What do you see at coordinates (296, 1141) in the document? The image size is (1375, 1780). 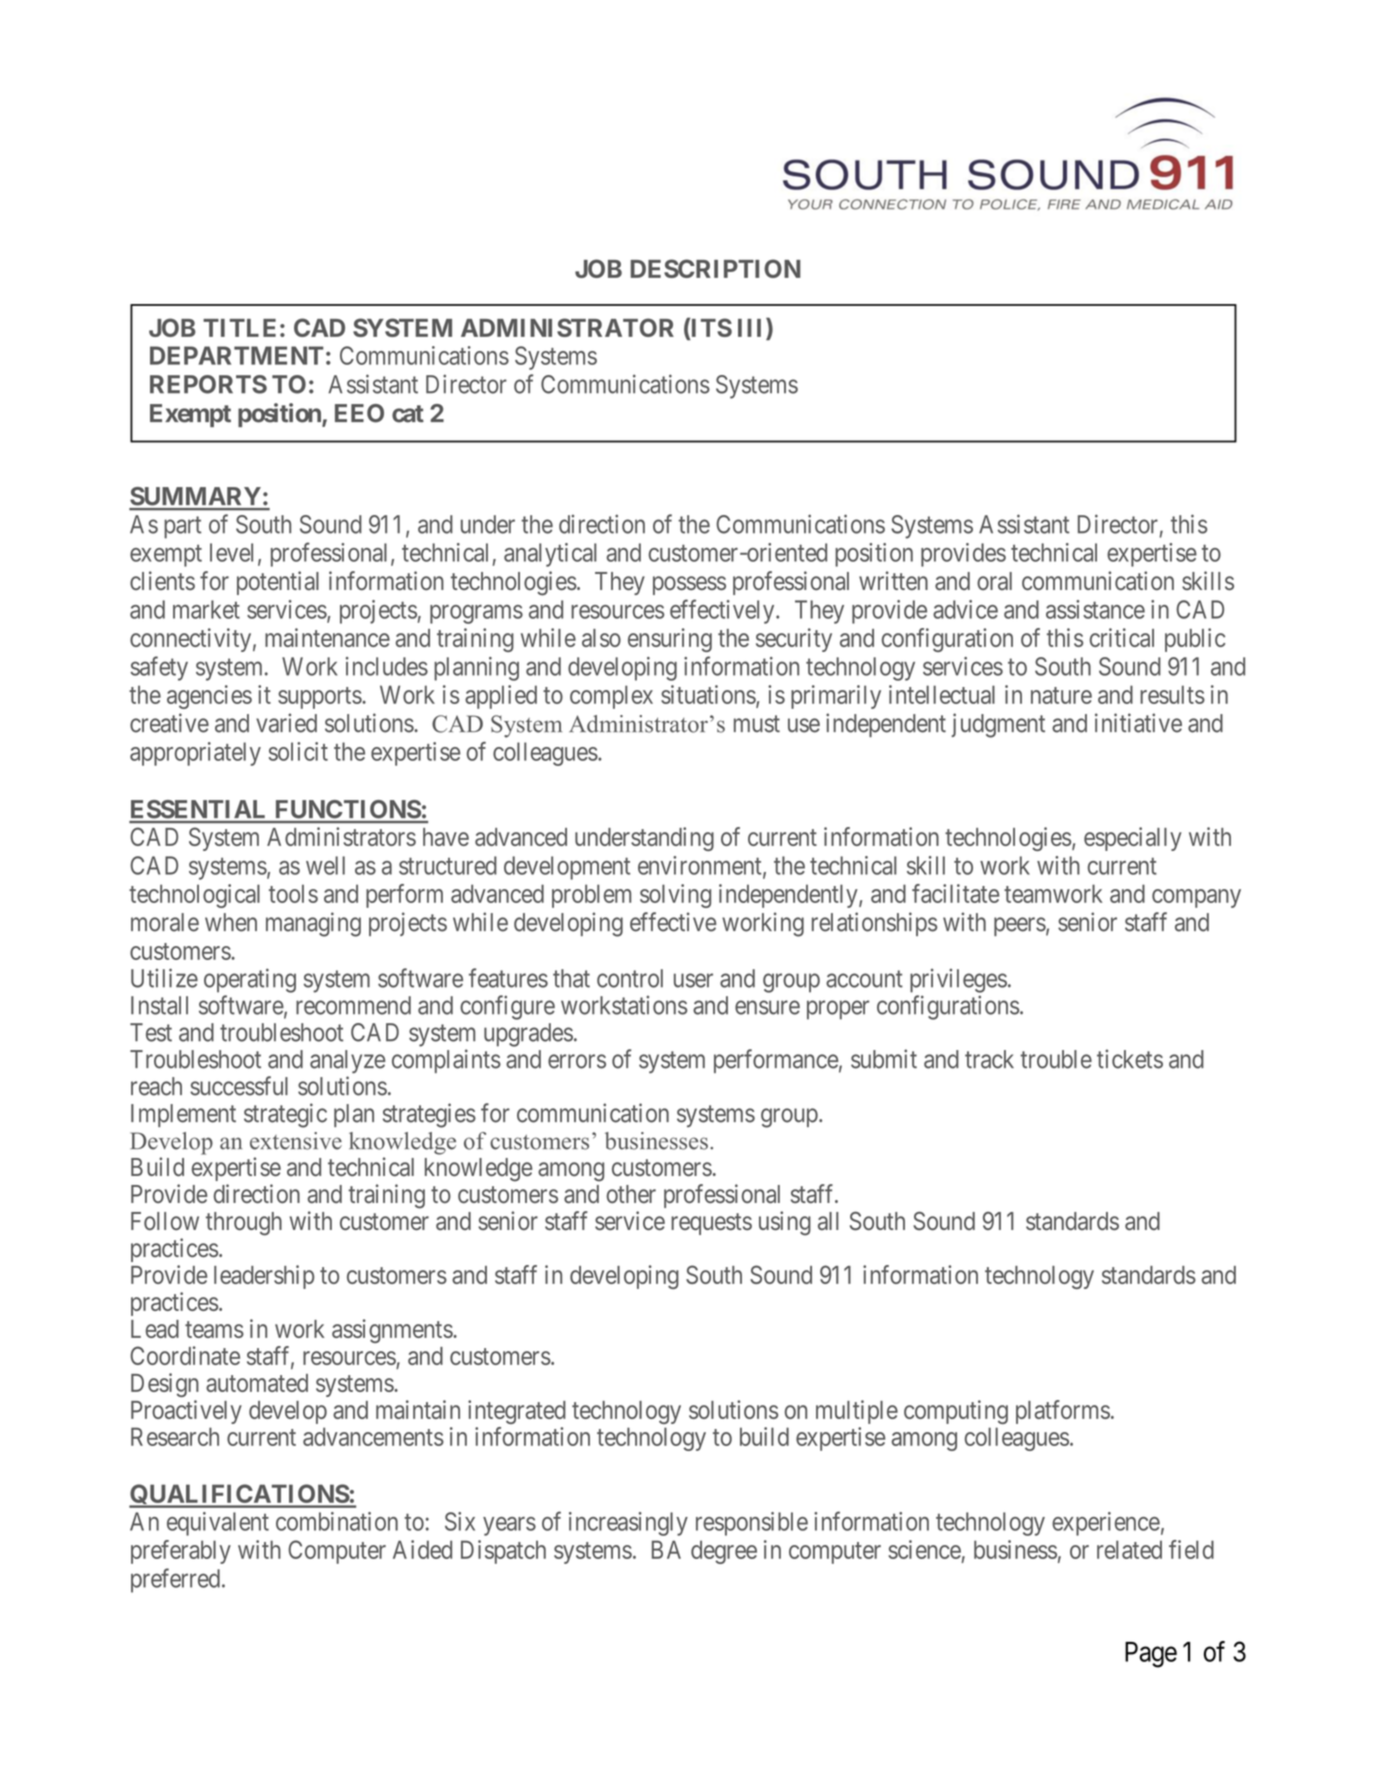 I see `extensive` at bounding box center [296, 1141].
